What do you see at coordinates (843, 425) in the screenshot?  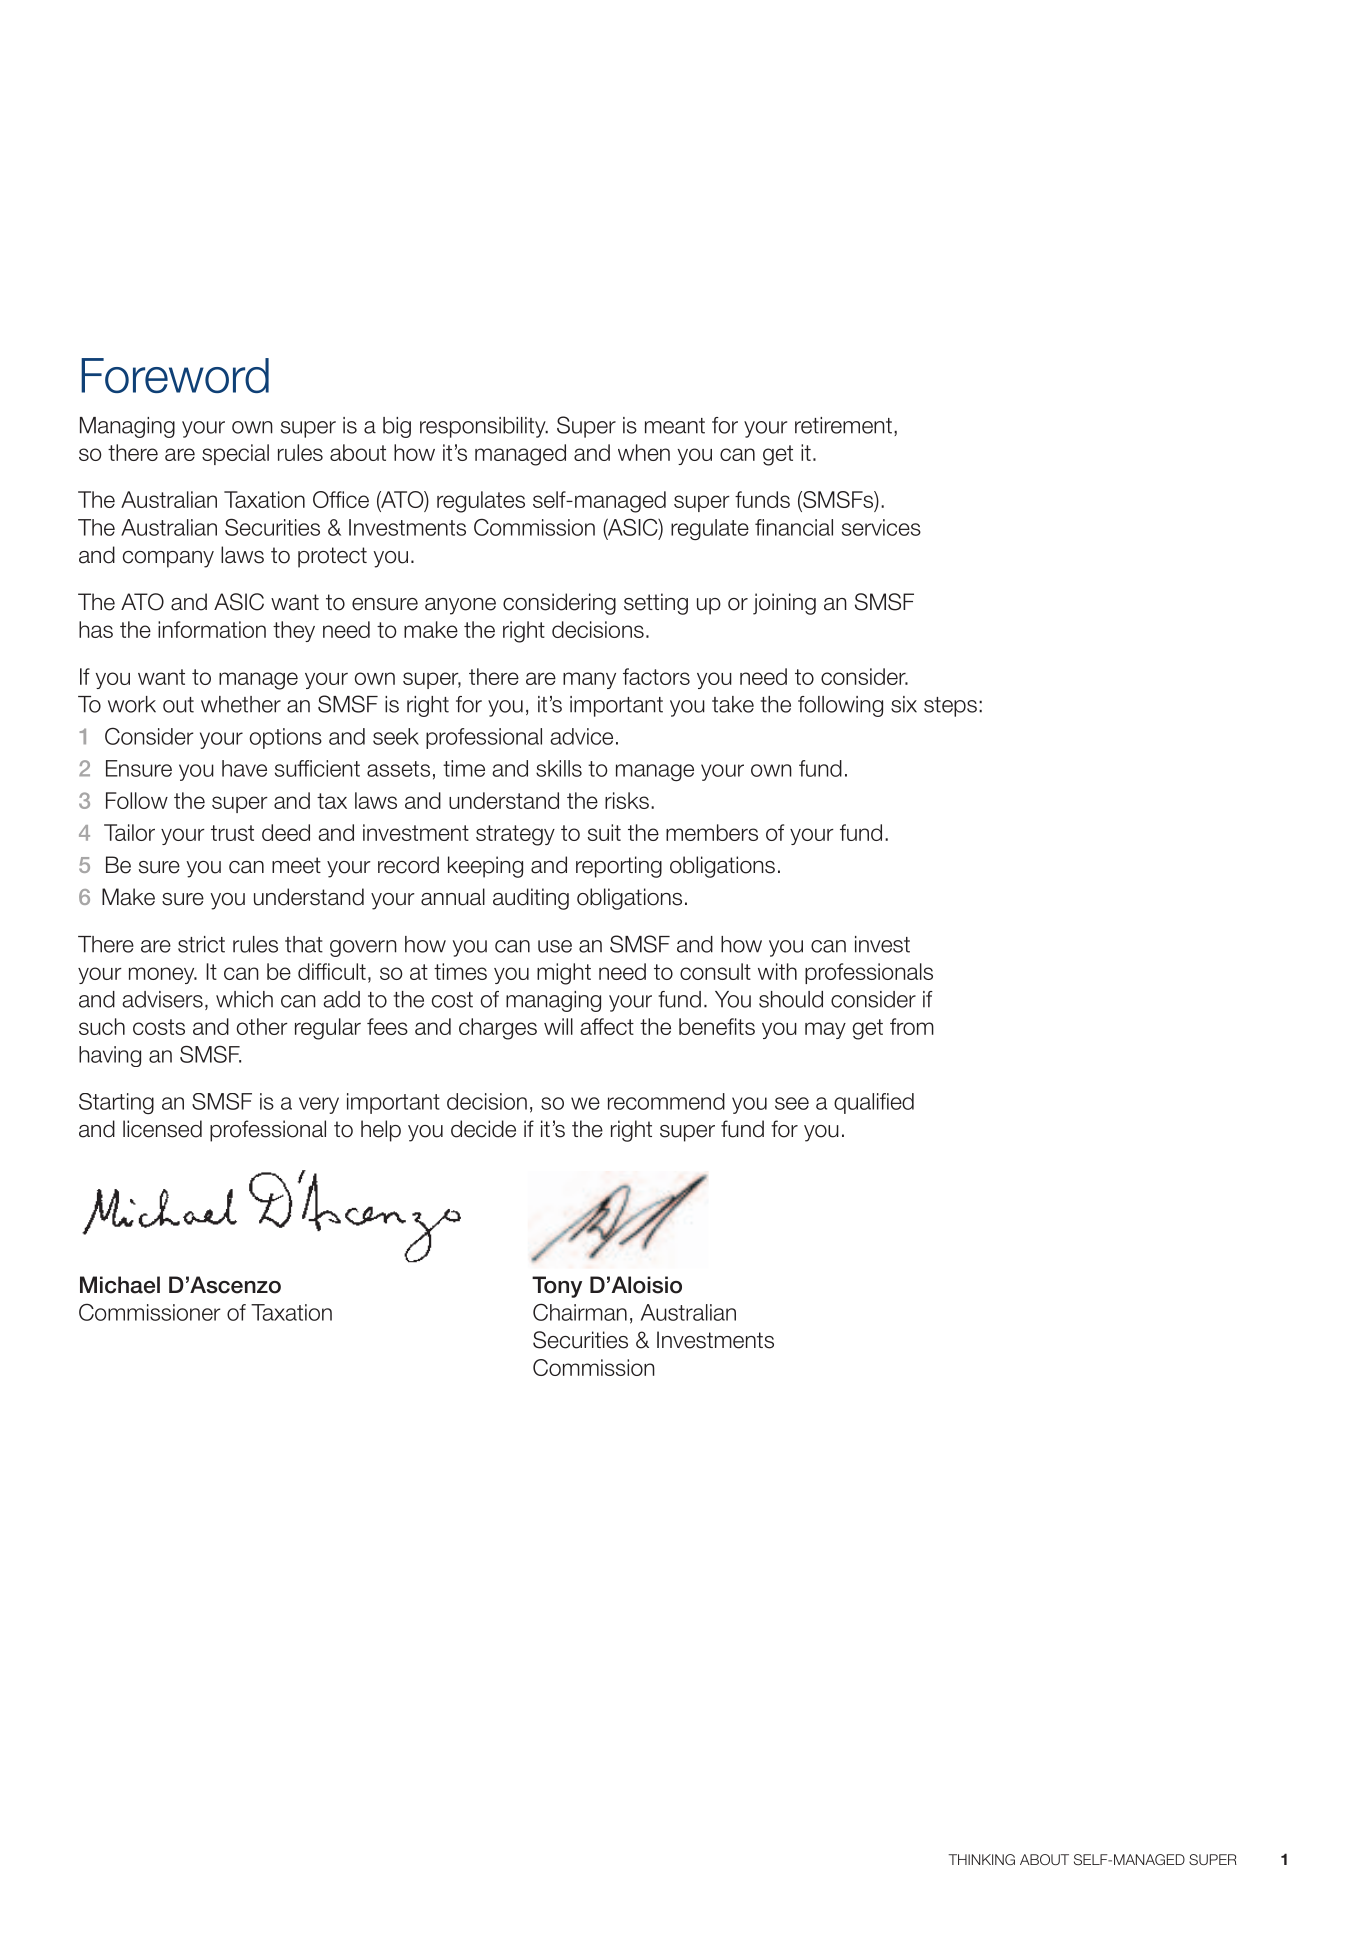 I see `retirement` at bounding box center [843, 425].
